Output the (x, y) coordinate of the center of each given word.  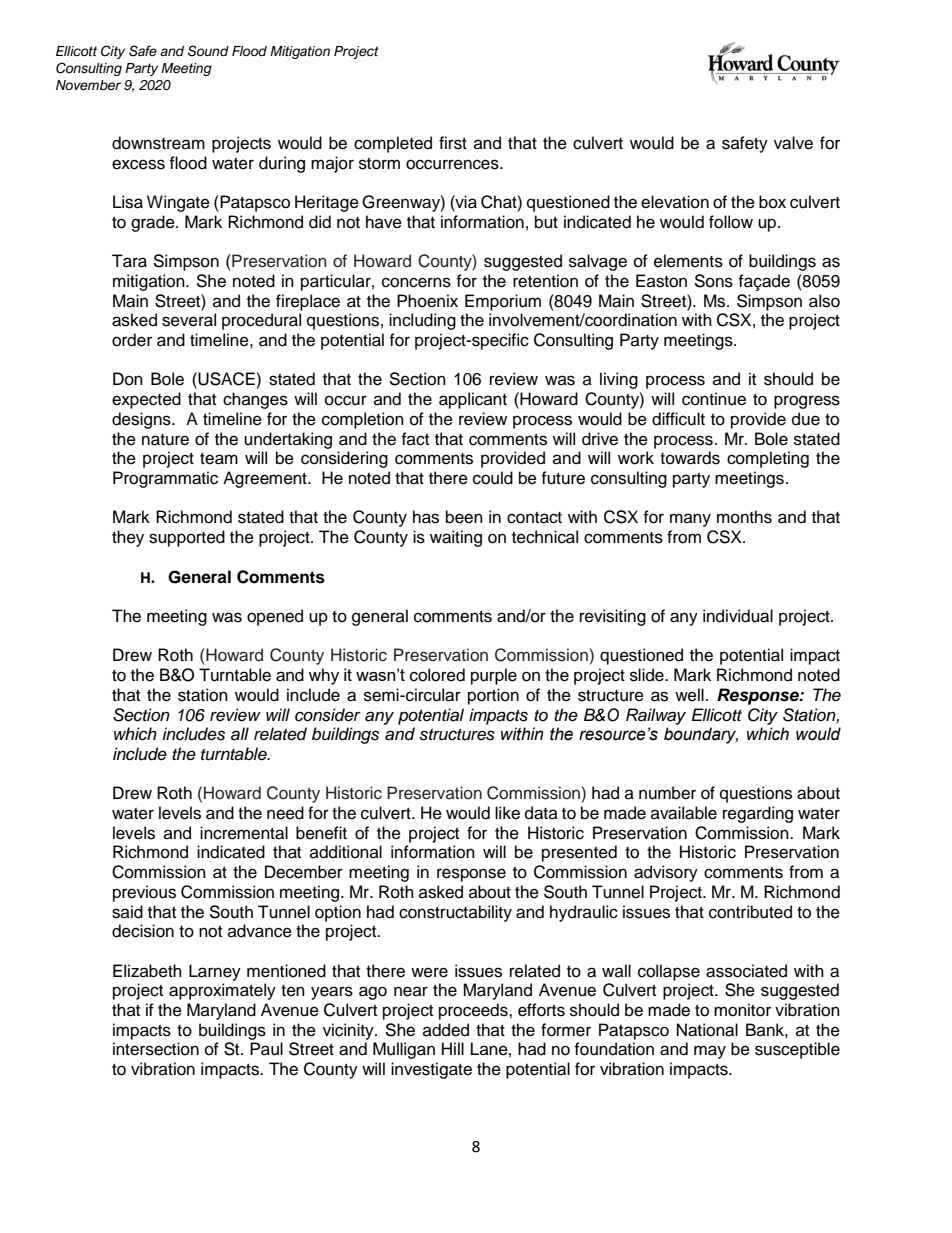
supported (187, 538)
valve (793, 143)
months (744, 517)
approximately (222, 991)
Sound (208, 51)
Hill (453, 1048)
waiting (456, 538)
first (453, 143)
